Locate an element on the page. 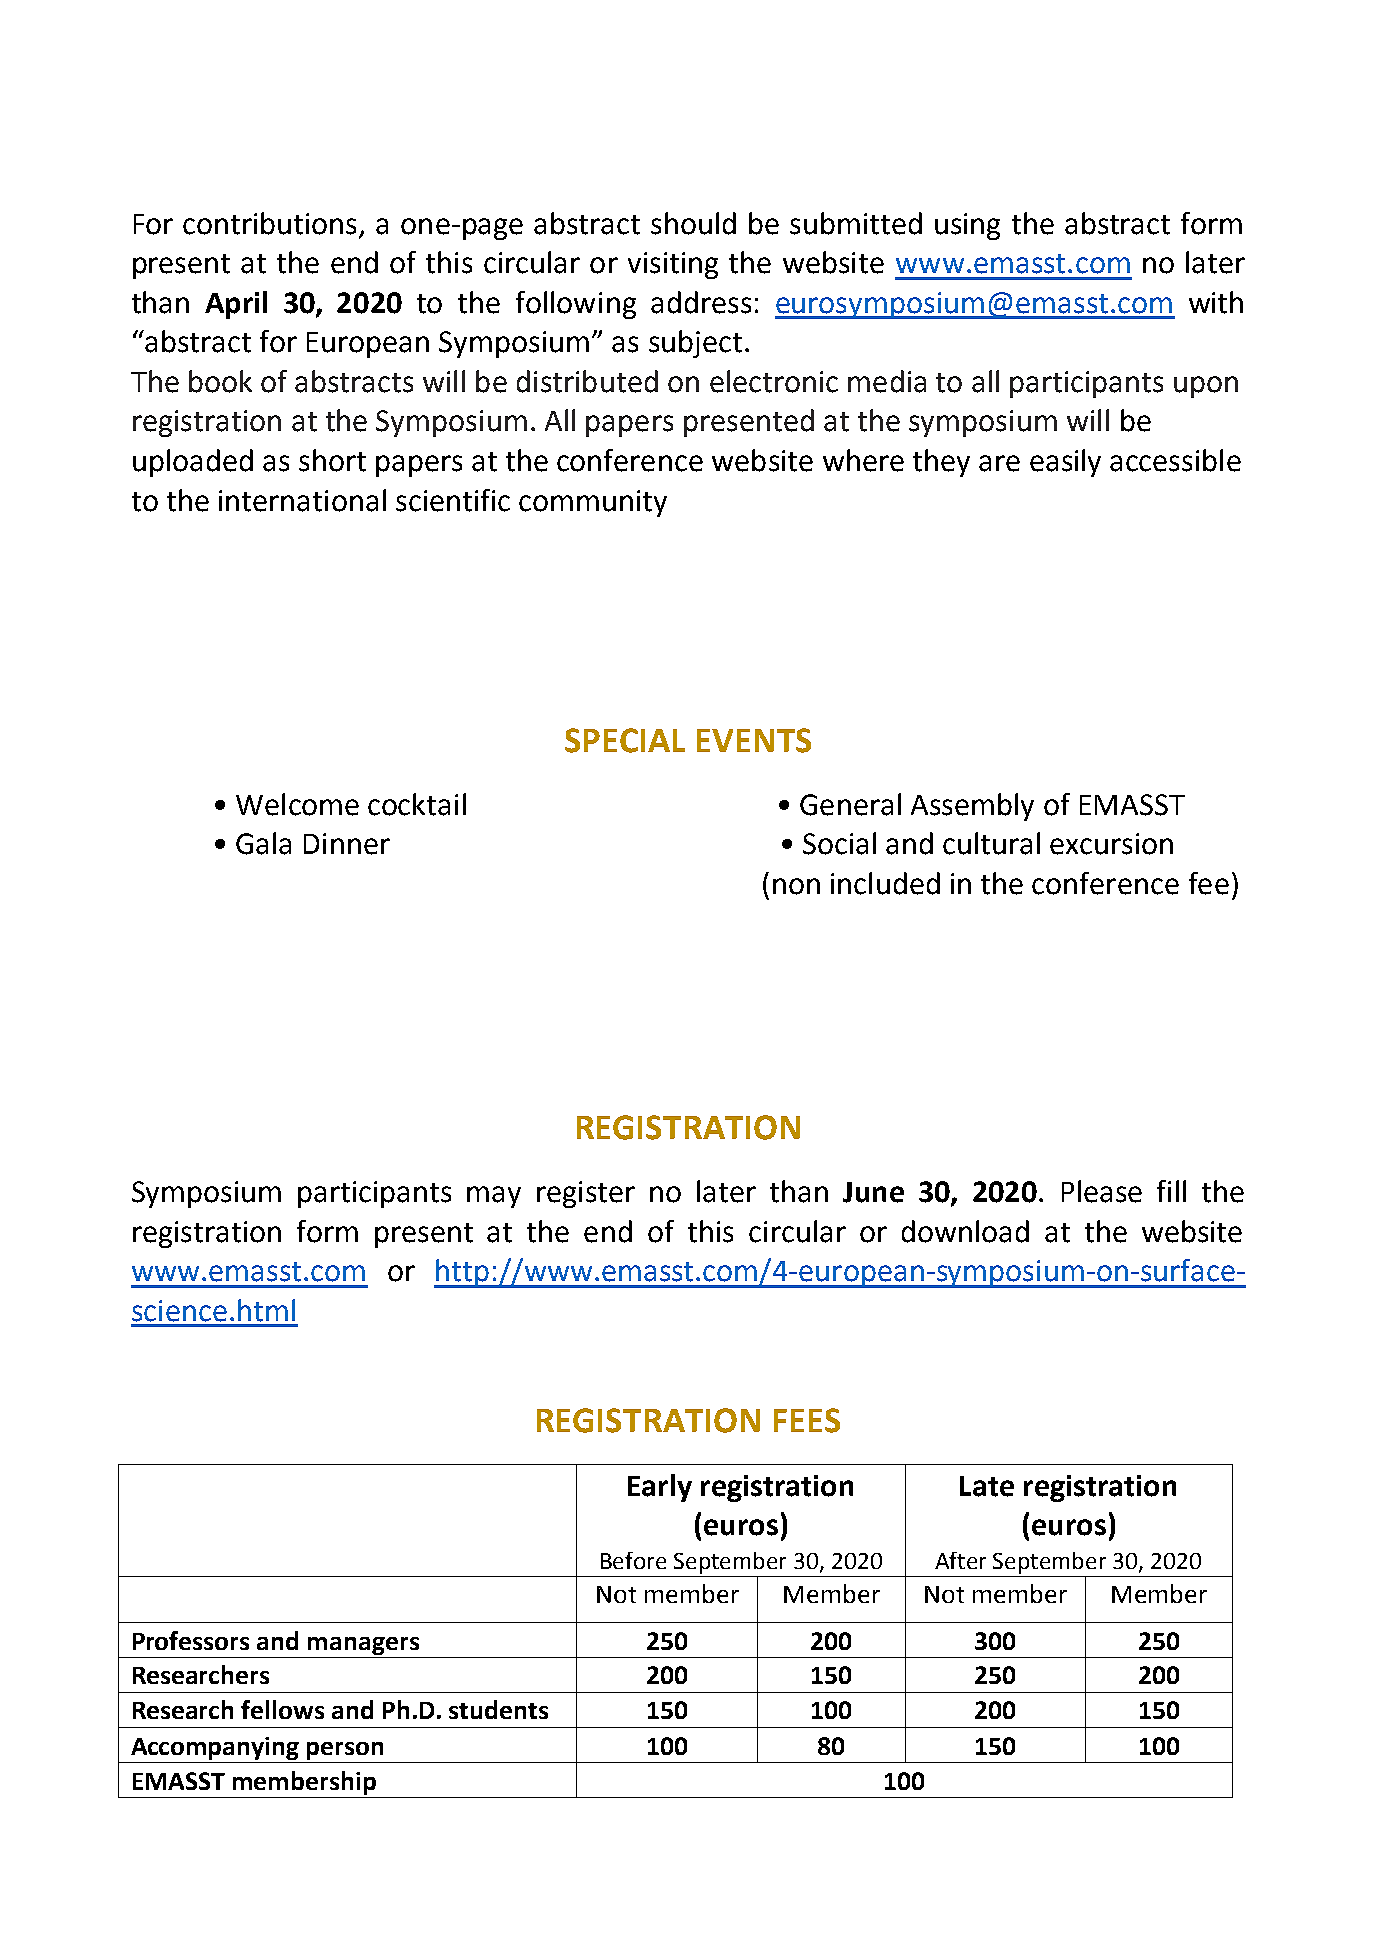 This page has width=1377, height=1946. fellows is located at coordinates (282, 1709).
